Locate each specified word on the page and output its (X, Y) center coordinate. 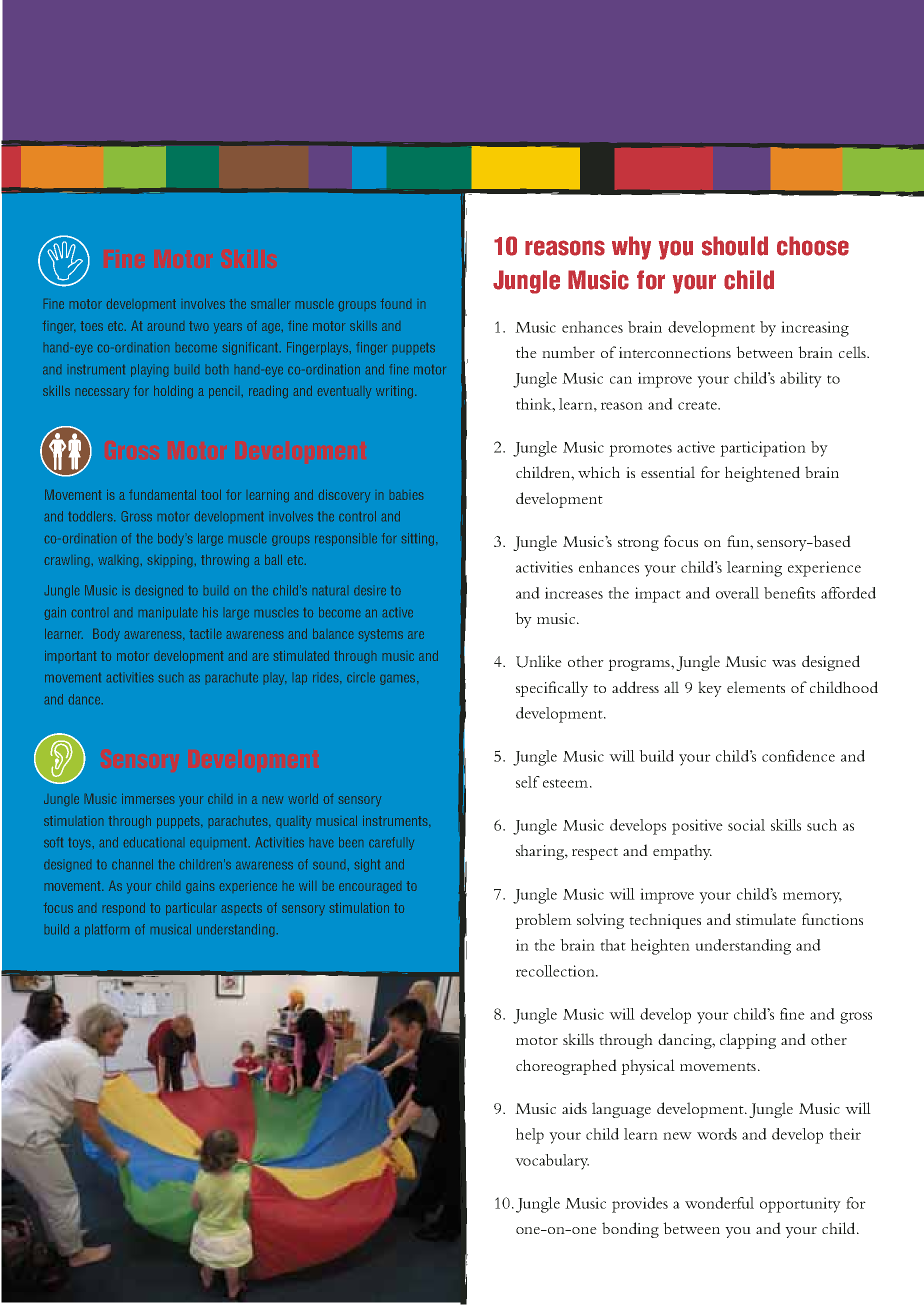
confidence (798, 756)
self (528, 782)
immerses (148, 799)
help (530, 1136)
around (166, 327)
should (735, 246)
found (396, 304)
